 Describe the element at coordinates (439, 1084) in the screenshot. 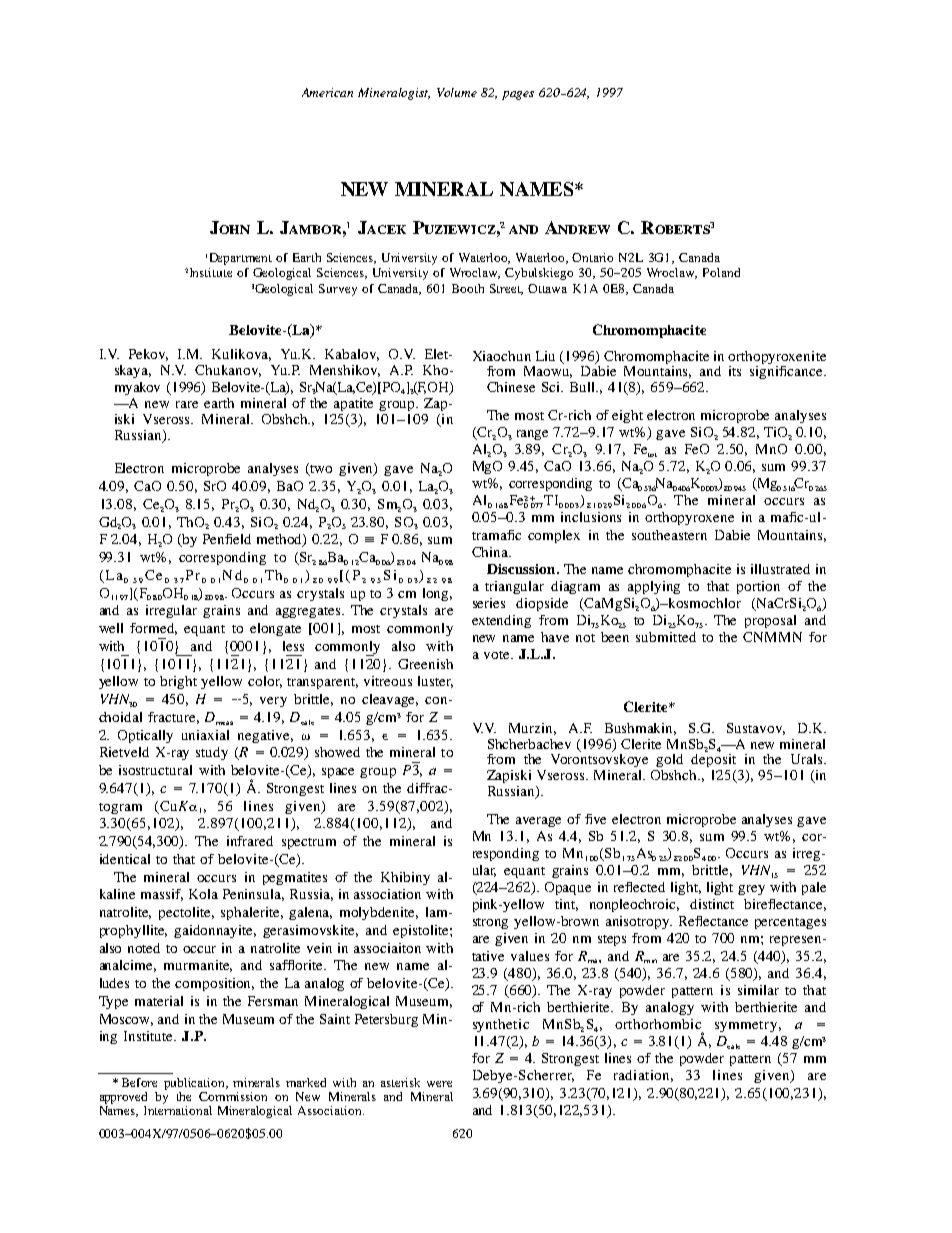

I see `were` at that location.
